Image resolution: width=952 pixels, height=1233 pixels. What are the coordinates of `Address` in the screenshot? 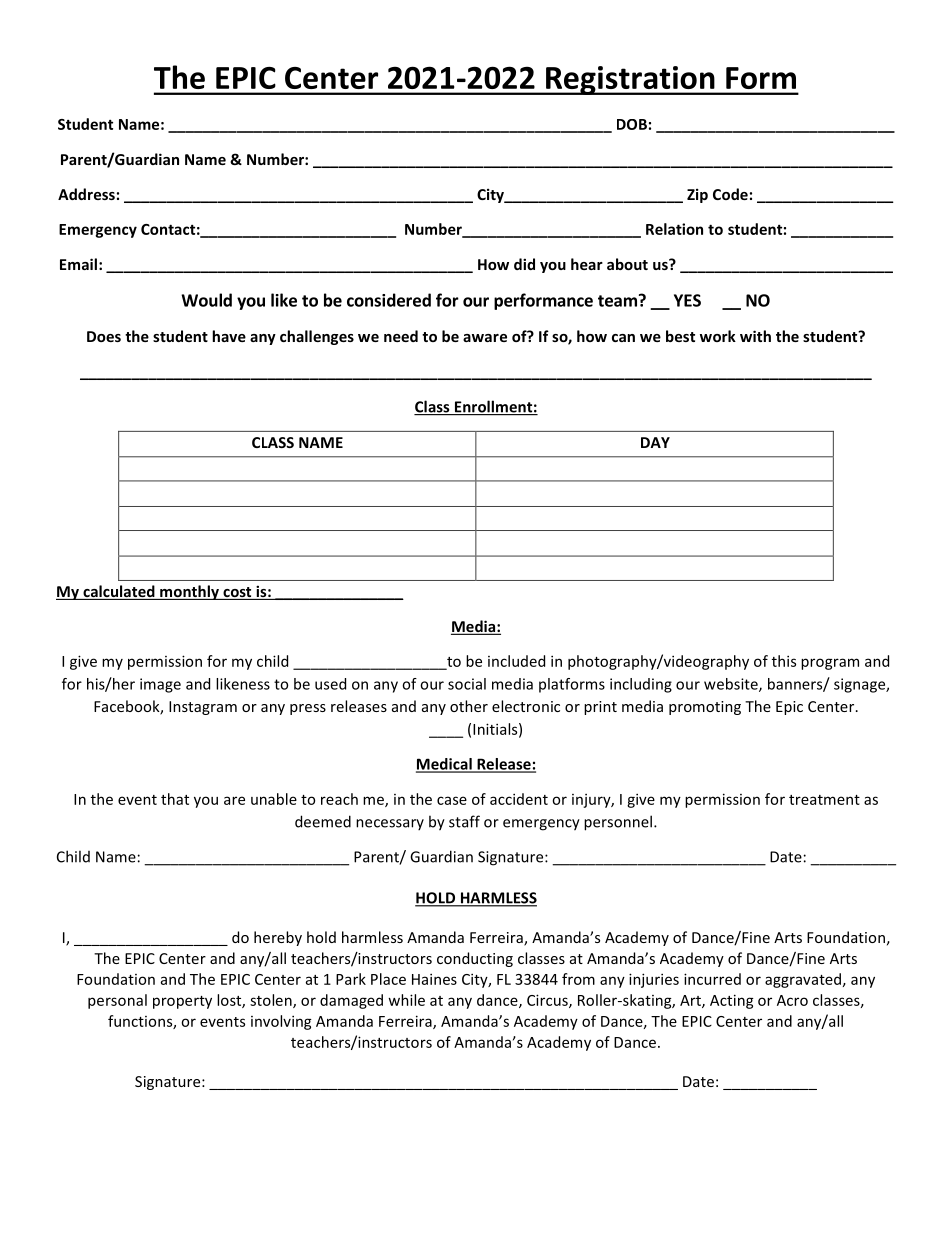 It's located at (86, 194).
